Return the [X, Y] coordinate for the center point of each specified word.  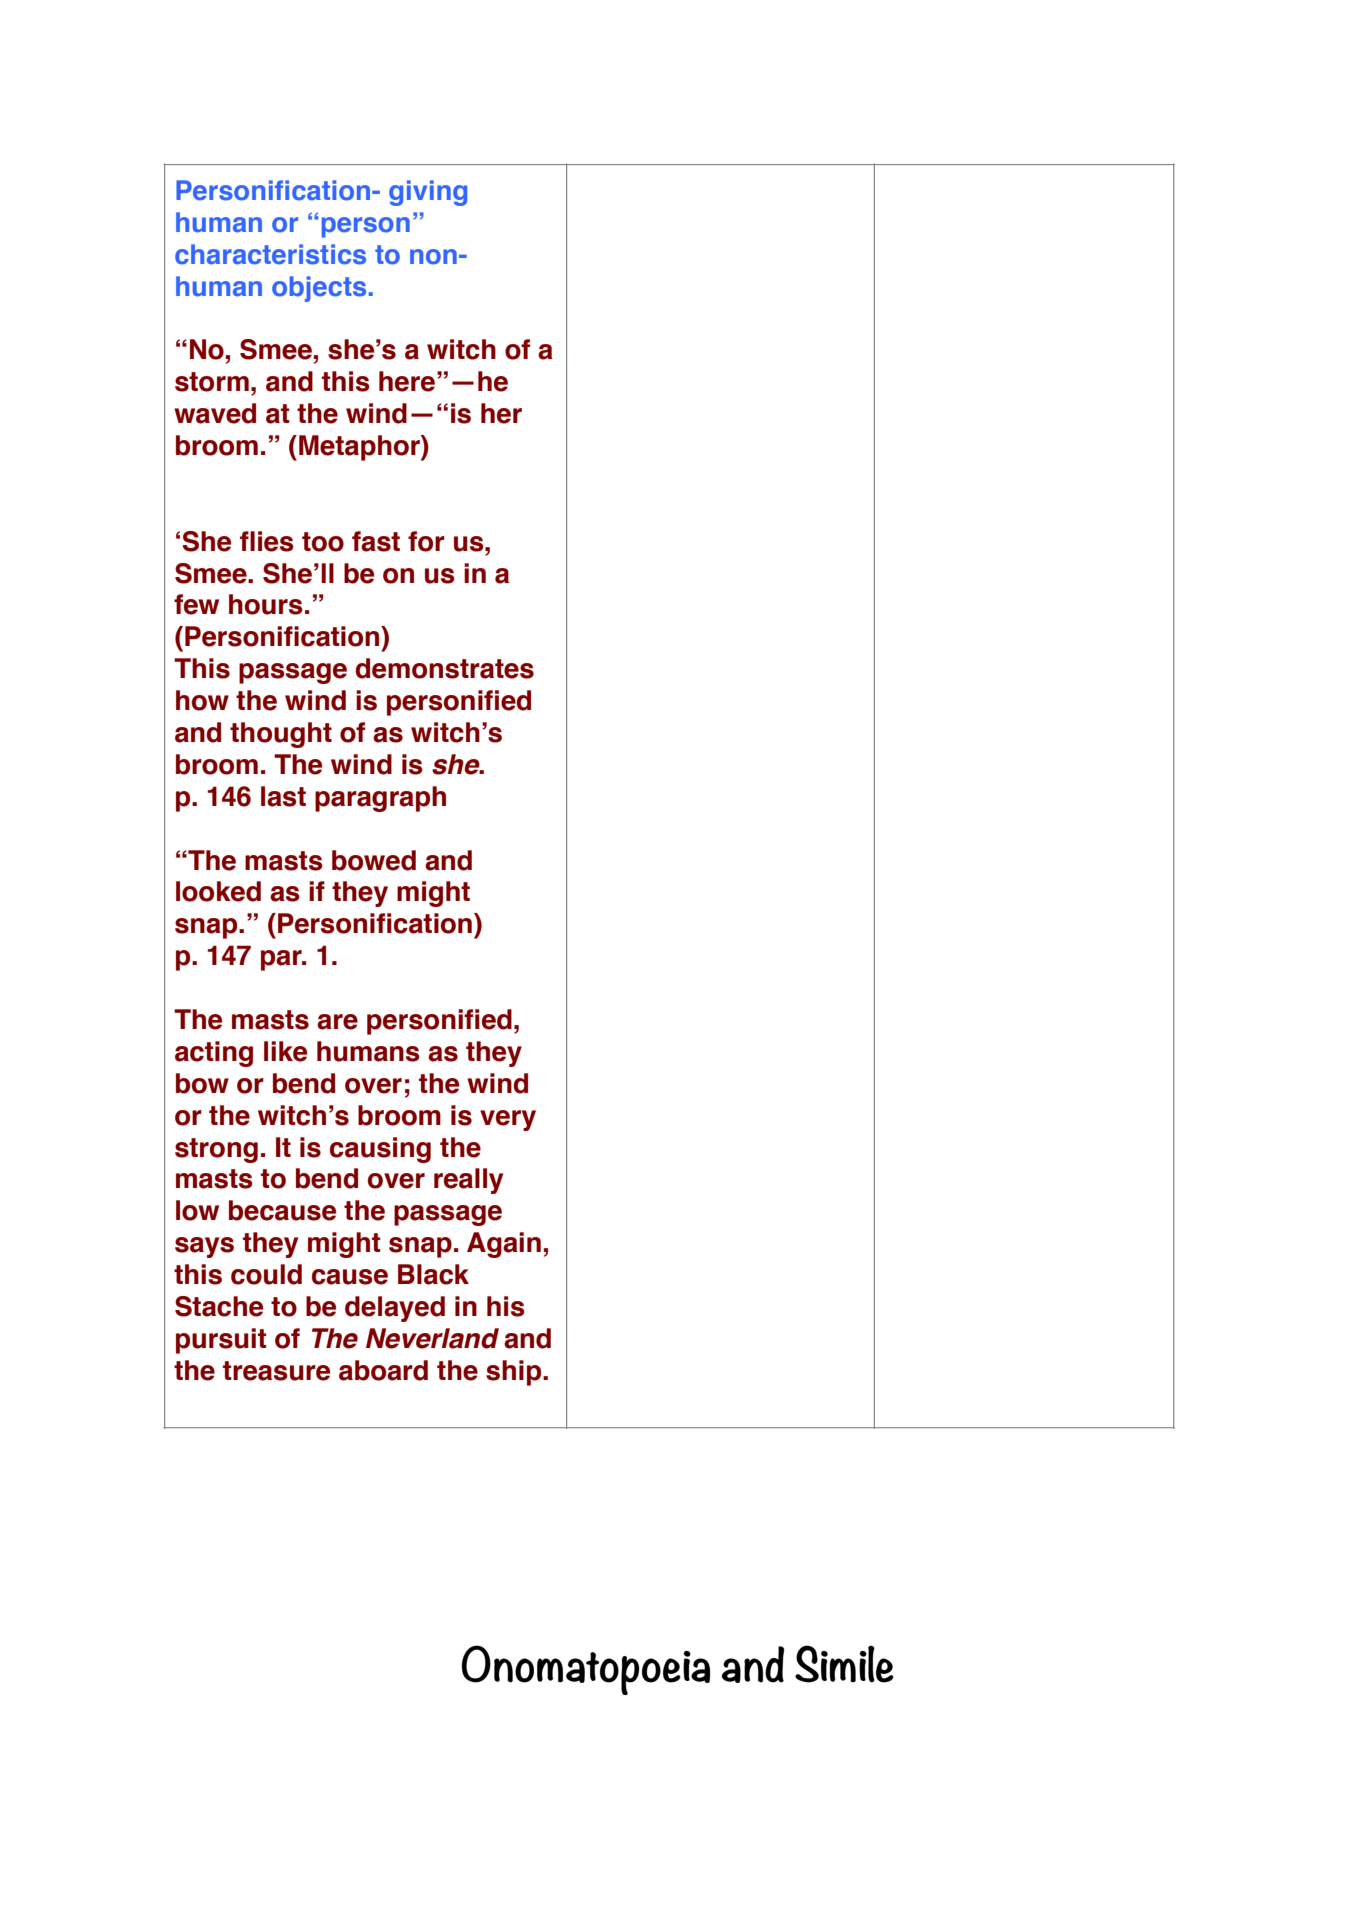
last [283, 796]
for [426, 541]
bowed [374, 860]
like [285, 1051]
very [508, 1120]
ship [515, 1373]
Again [504, 1245]
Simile [844, 1664]
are [337, 1022]
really [468, 1181]
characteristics [270, 254]
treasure [276, 1371]
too [323, 542]
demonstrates [444, 668]
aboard [383, 1370]
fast [376, 541]
